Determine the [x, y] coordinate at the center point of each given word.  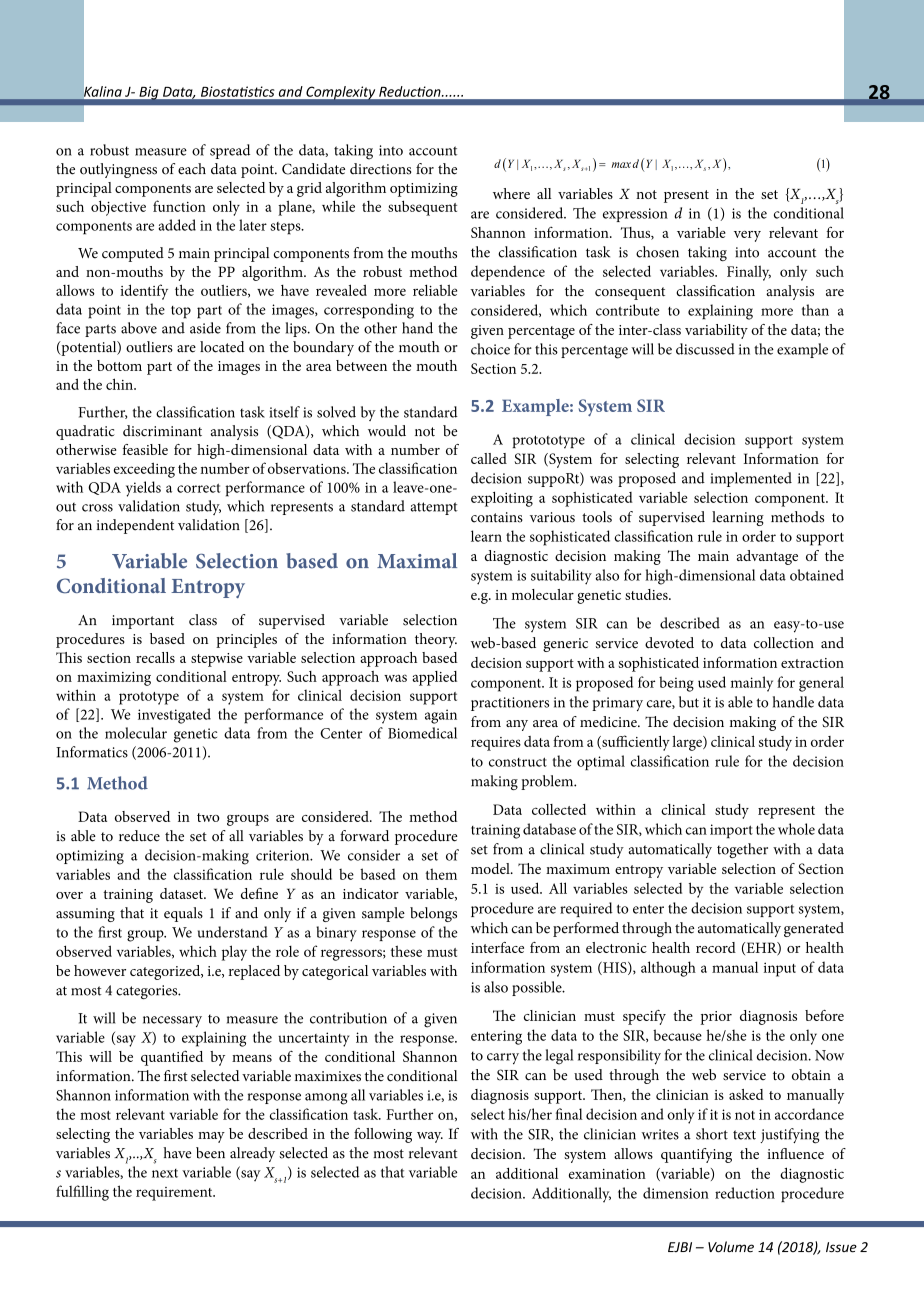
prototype [149, 698]
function [179, 206]
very [747, 236]
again [441, 716]
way [430, 1137]
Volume [731, 1247]
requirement [175, 1194]
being [676, 684]
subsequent [422, 208]
